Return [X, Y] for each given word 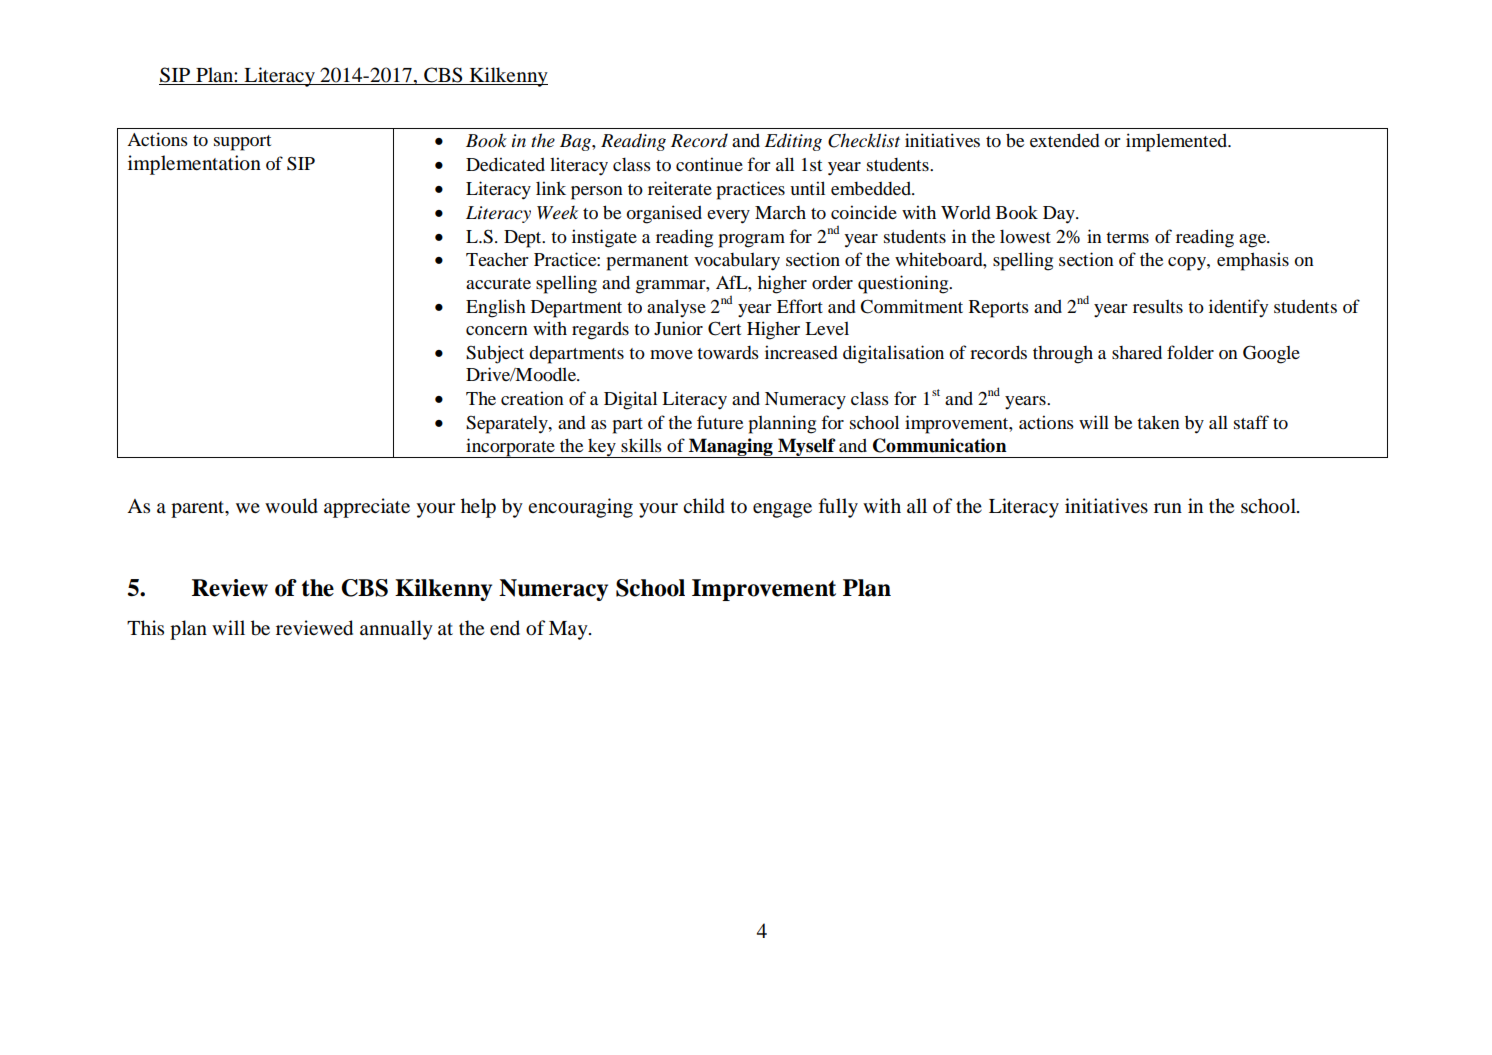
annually [396, 630]
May [569, 630]
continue [709, 164]
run [1168, 508]
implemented [1178, 142]
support [242, 143]
